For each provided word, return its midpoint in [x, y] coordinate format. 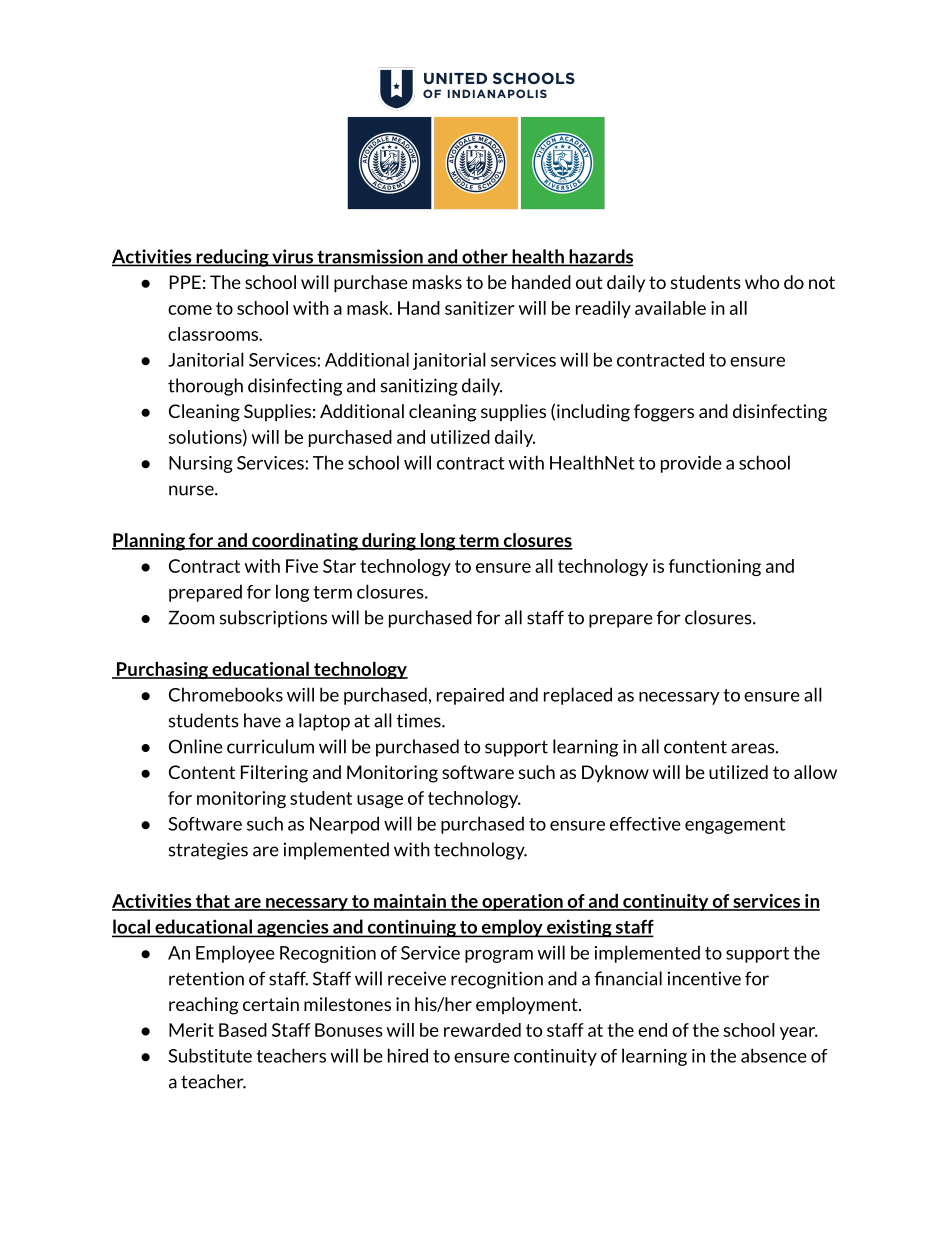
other [485, 257]
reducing [232, 258]
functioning [715, 567]
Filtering [274, 774]
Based [243, 1030]
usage [380, 801]
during [389, 542]
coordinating [305, 542]
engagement [735, 826]
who [762, 282]
